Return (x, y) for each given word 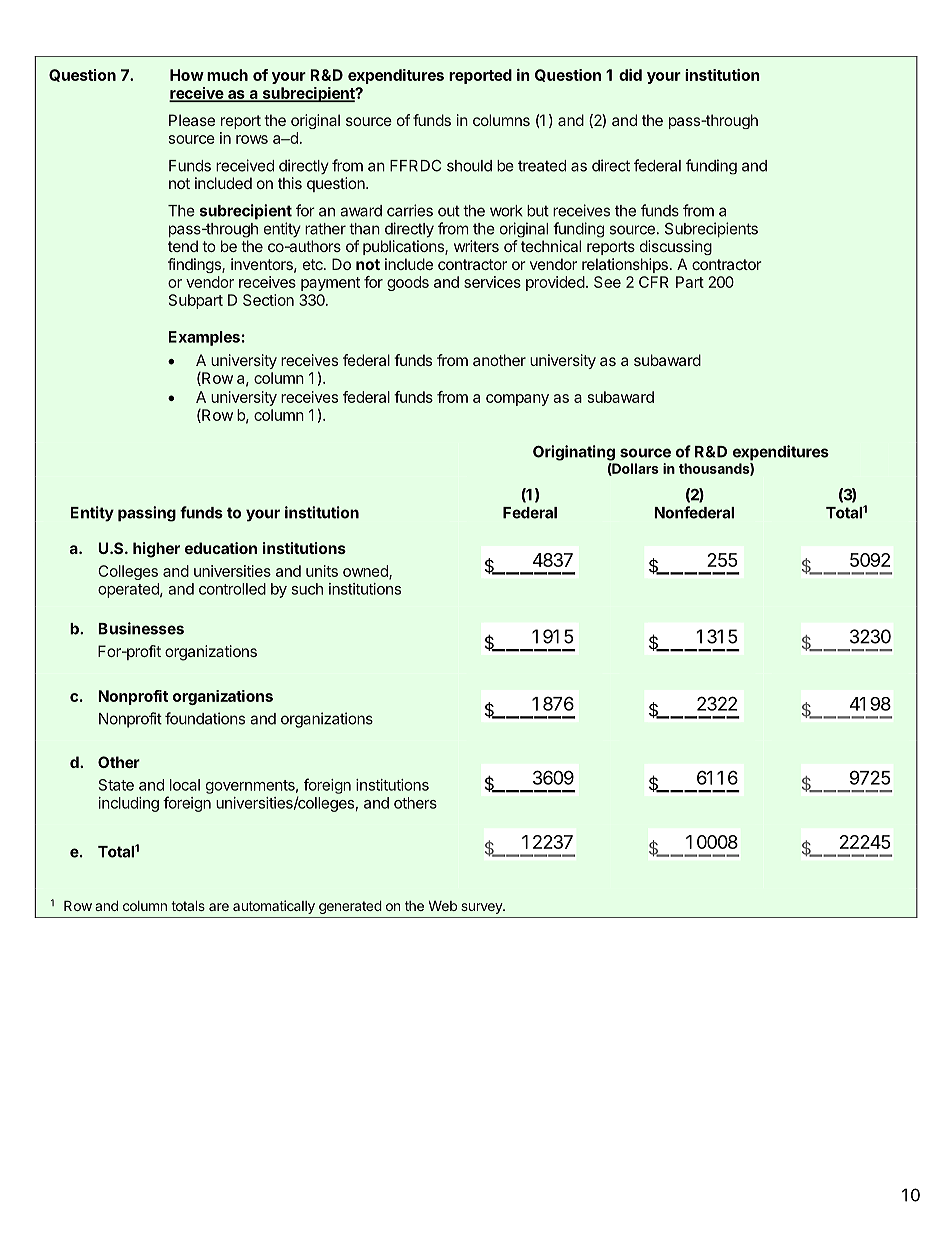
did (630, 75)
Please (192, 120)
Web (443, 906)
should (469, 166)
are (219, 907)
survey (482, 908)
